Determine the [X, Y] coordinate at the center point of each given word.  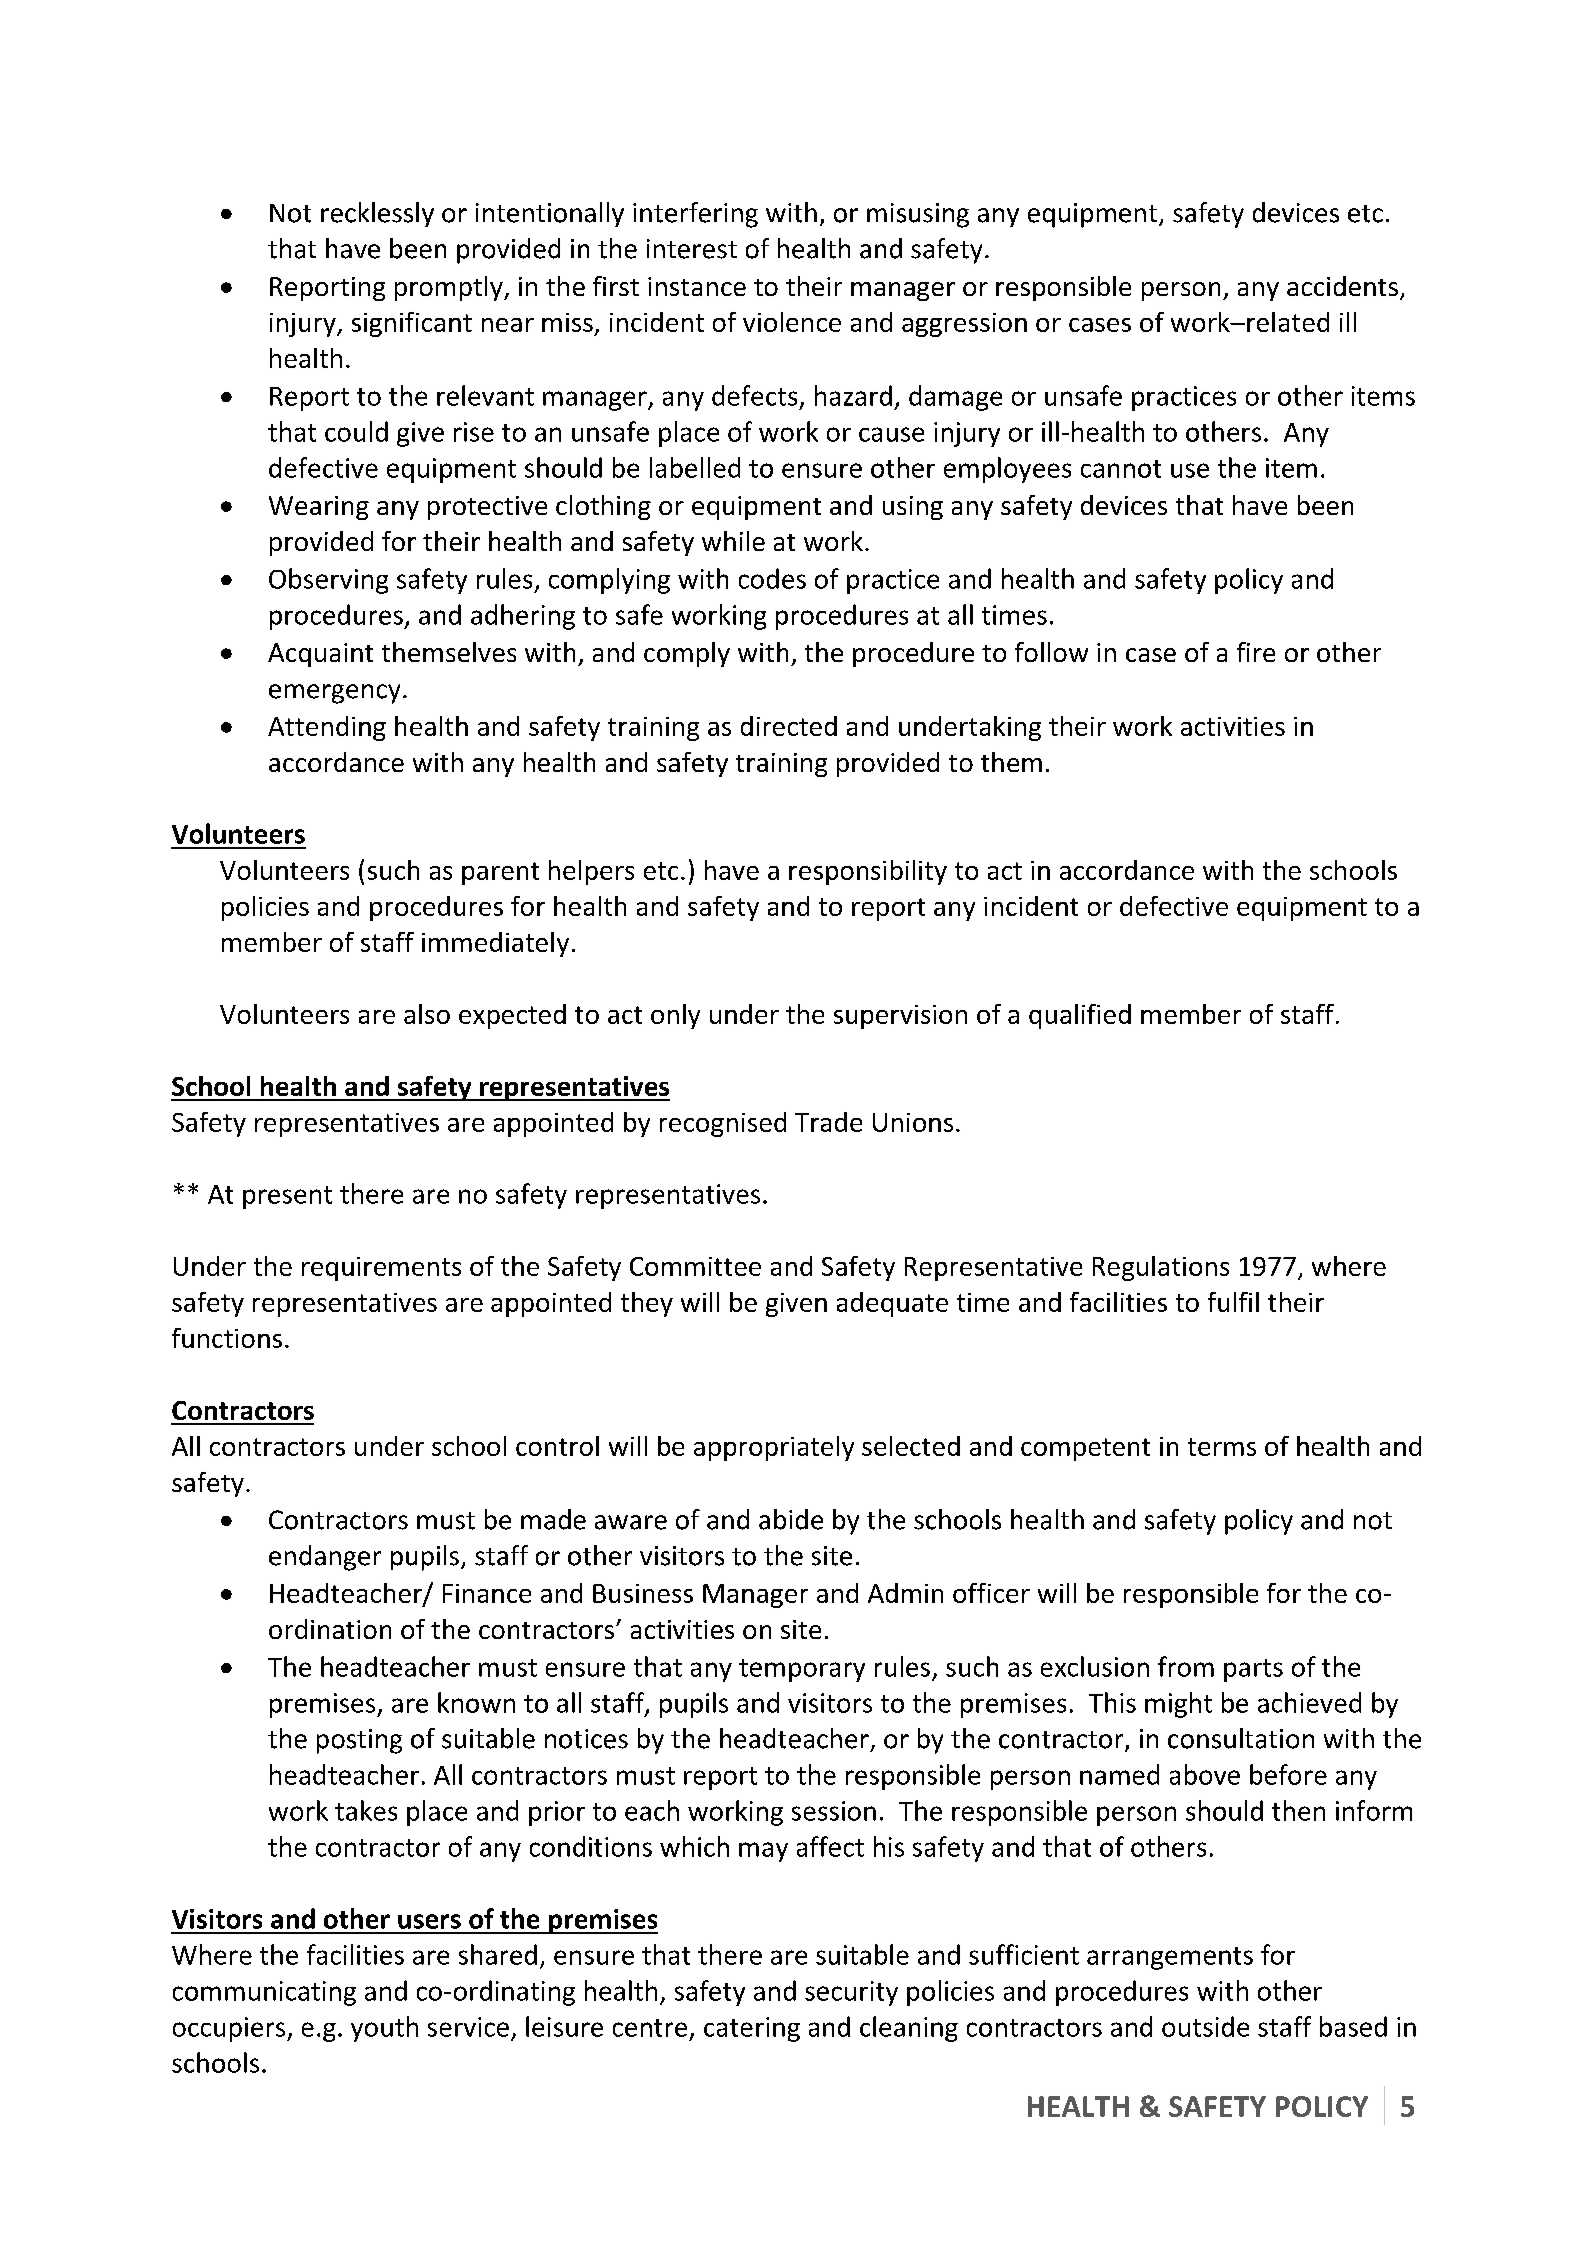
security [851, 1993]
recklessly [377, 214]
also [427, 1014]
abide [791, 1519]
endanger [325, 1558]
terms [1222, 1447]
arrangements [1170, 1958]
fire [1256, 652]
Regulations [1161, 1268]
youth [384, 2029]
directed [789, 726]
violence [792, 322]
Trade [828, 1122]
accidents [1342, 286]
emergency [334, 694]
